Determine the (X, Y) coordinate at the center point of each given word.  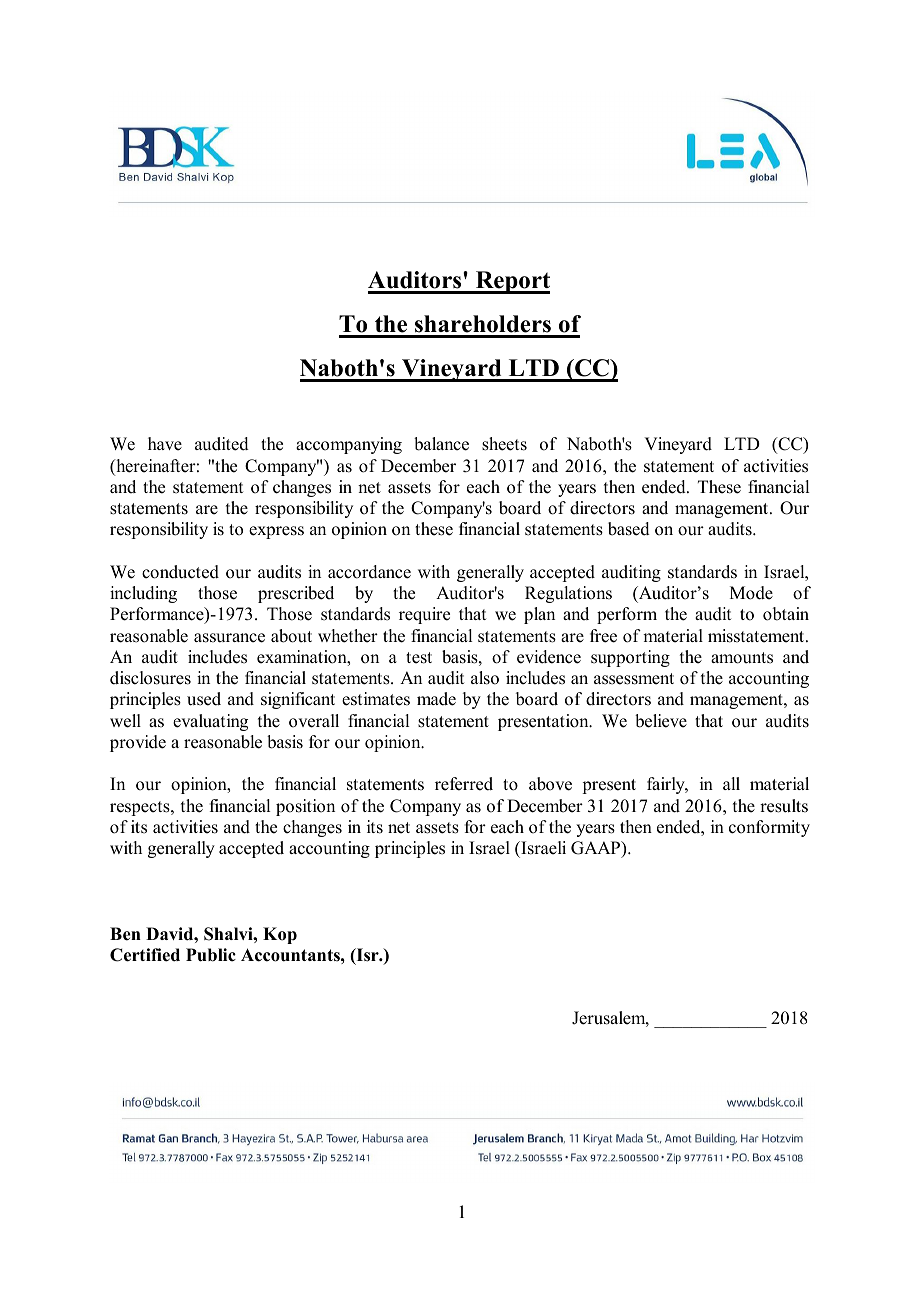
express (276, 532)
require (424, 615)
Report (512, 282)
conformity (769, 828)
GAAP (597, 849)
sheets (504, 444)
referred (464, 784)
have (165, 444)
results (784, 806)
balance (441, 444)
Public (211, 955)
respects (141, 808)
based (629, 529)
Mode (751, 593)
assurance (229, 638)
